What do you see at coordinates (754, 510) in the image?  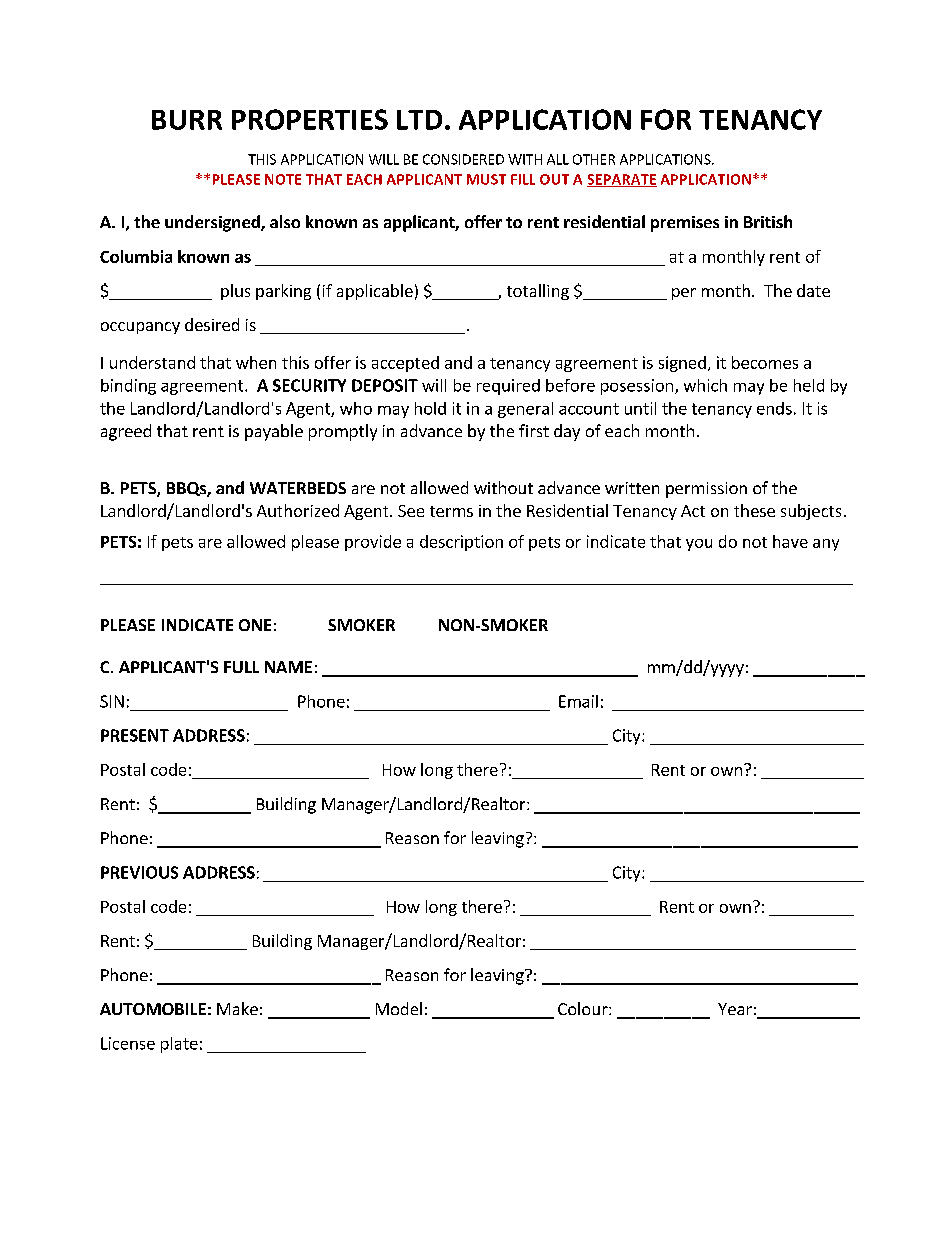 I see `these` at bounding box center [754, 510].
